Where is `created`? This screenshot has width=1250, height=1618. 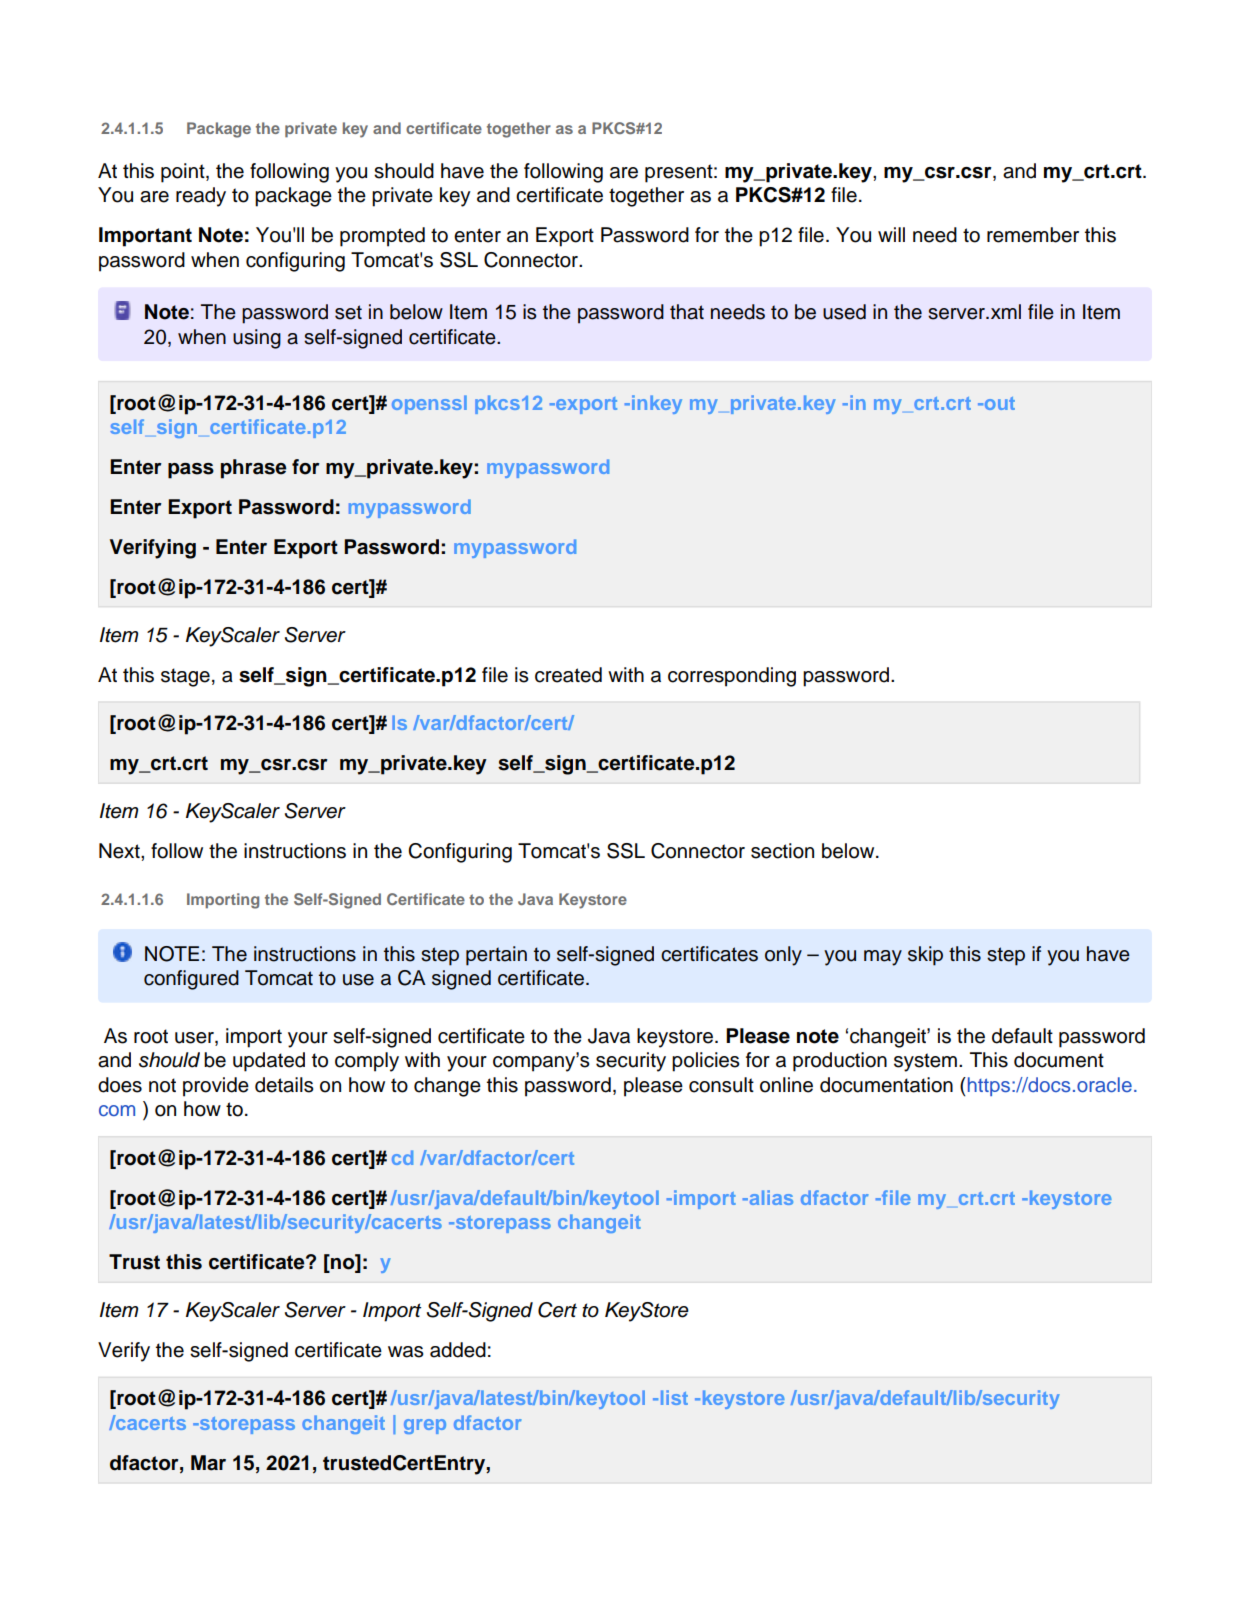 created is located at coordinates (568, 675).
